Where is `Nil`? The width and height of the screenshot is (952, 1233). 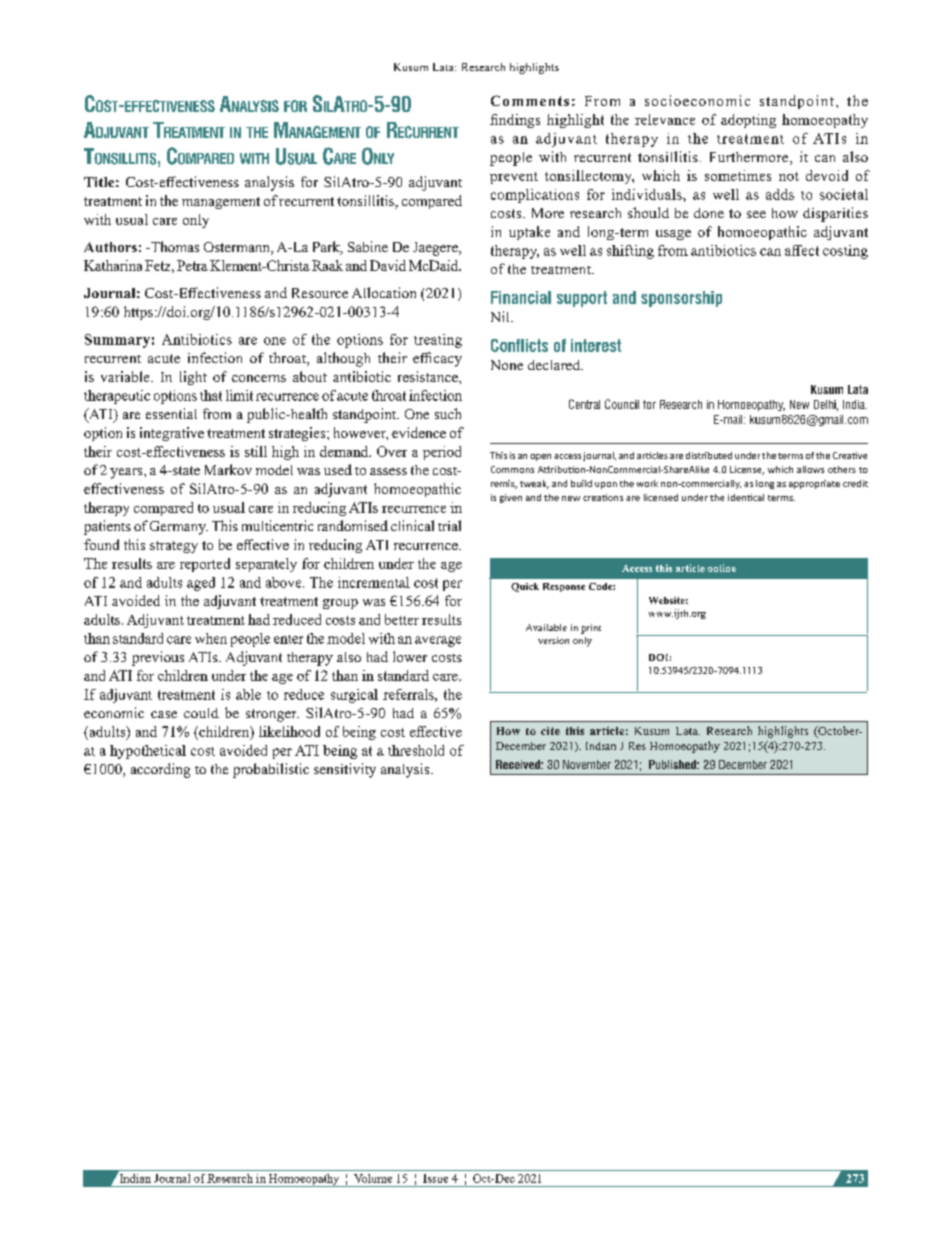
Nil is located at coordinates (501, 316).
